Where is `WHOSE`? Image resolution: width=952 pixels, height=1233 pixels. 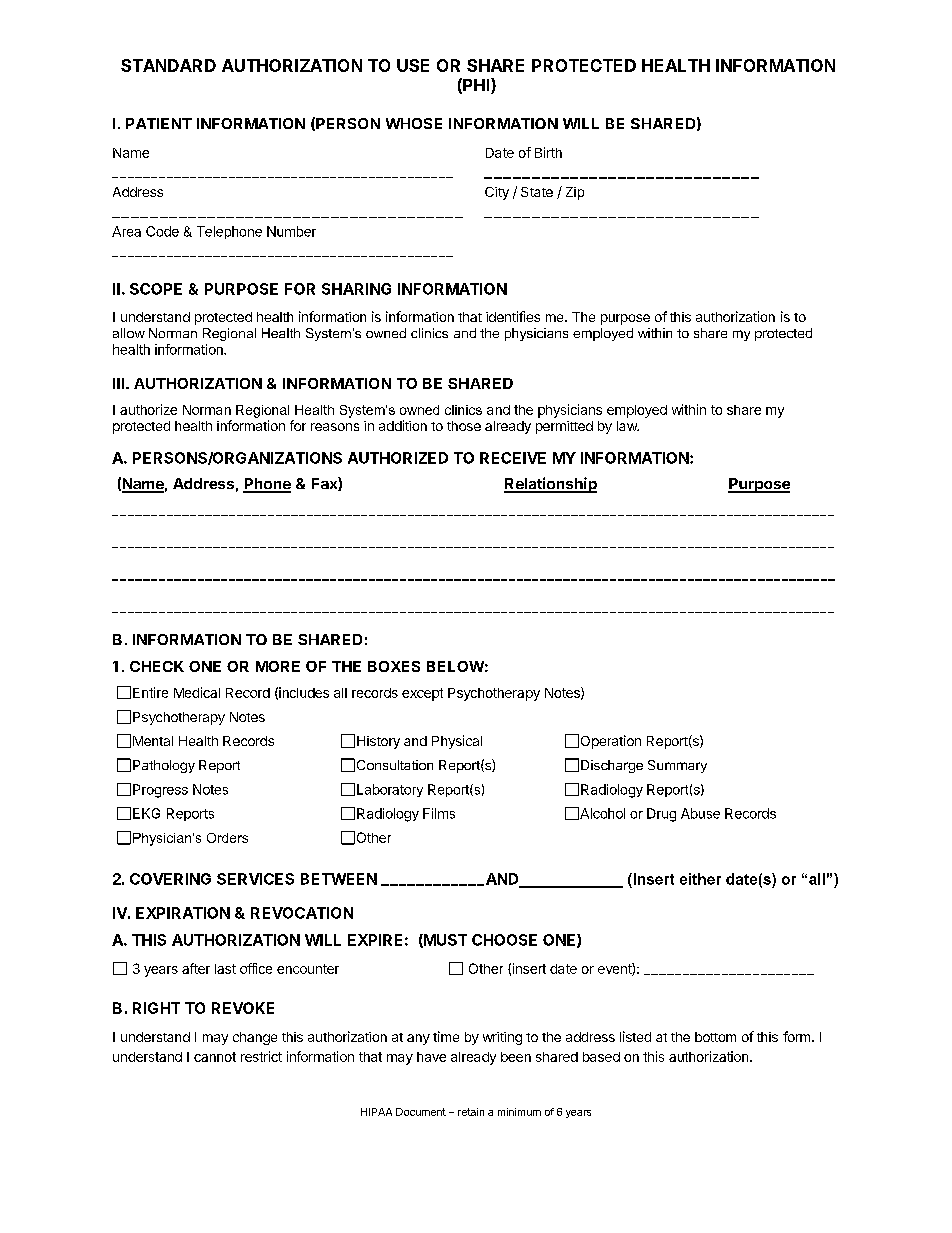
WHOSE is located at coordinates (414, 123).
